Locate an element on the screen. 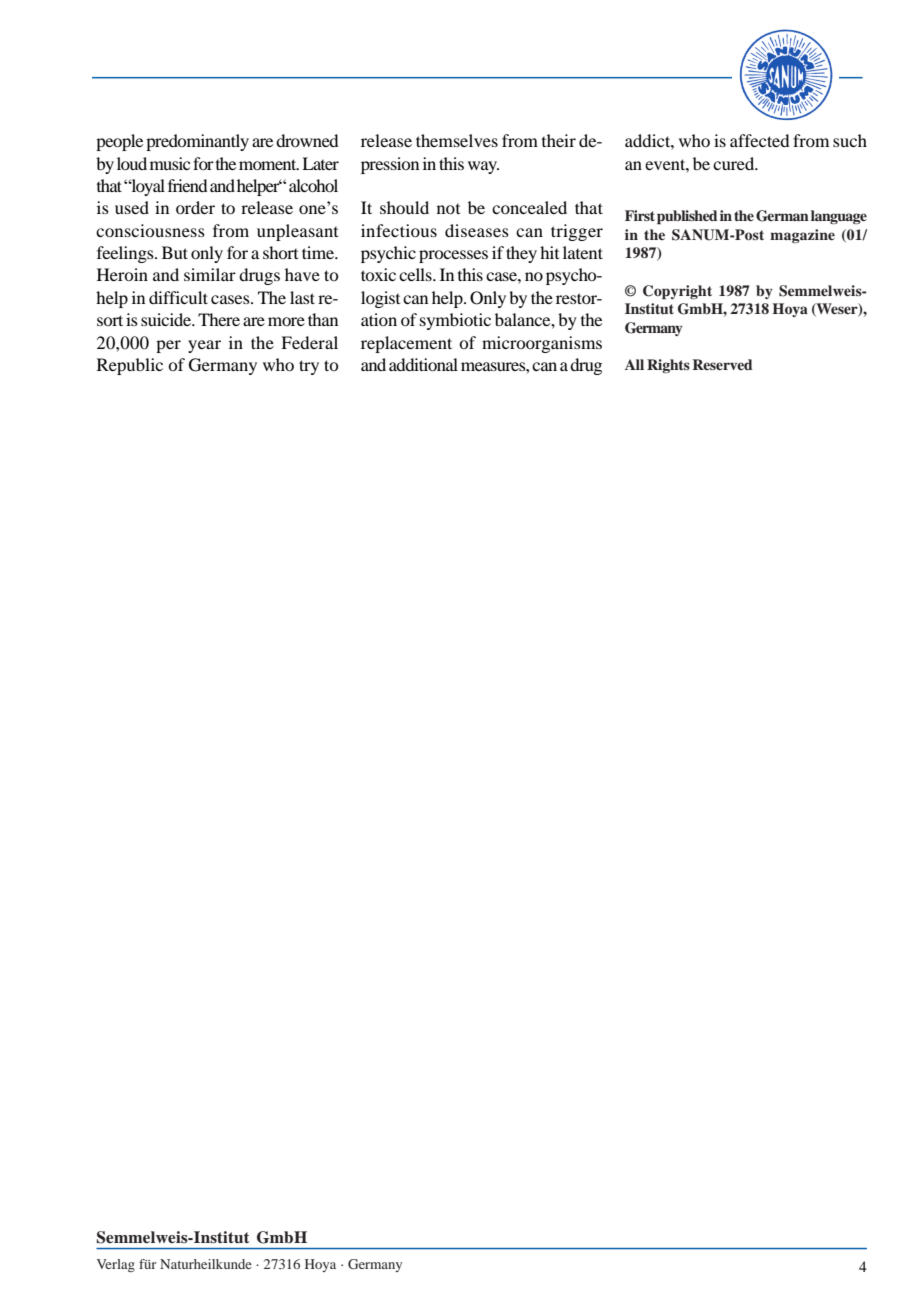  All is located at coordinates (634, 364).
